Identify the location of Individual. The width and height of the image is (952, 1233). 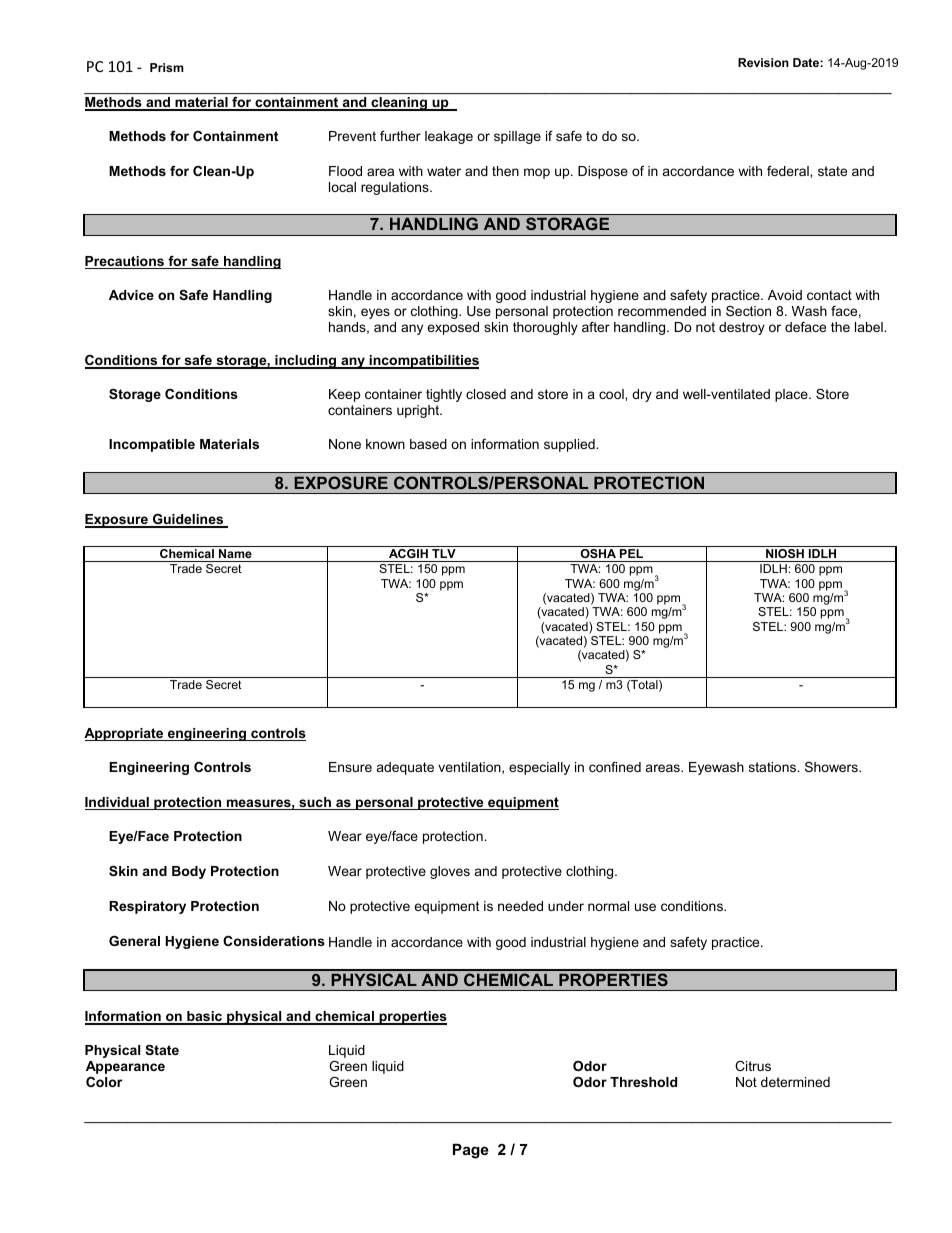
(118, 803).
